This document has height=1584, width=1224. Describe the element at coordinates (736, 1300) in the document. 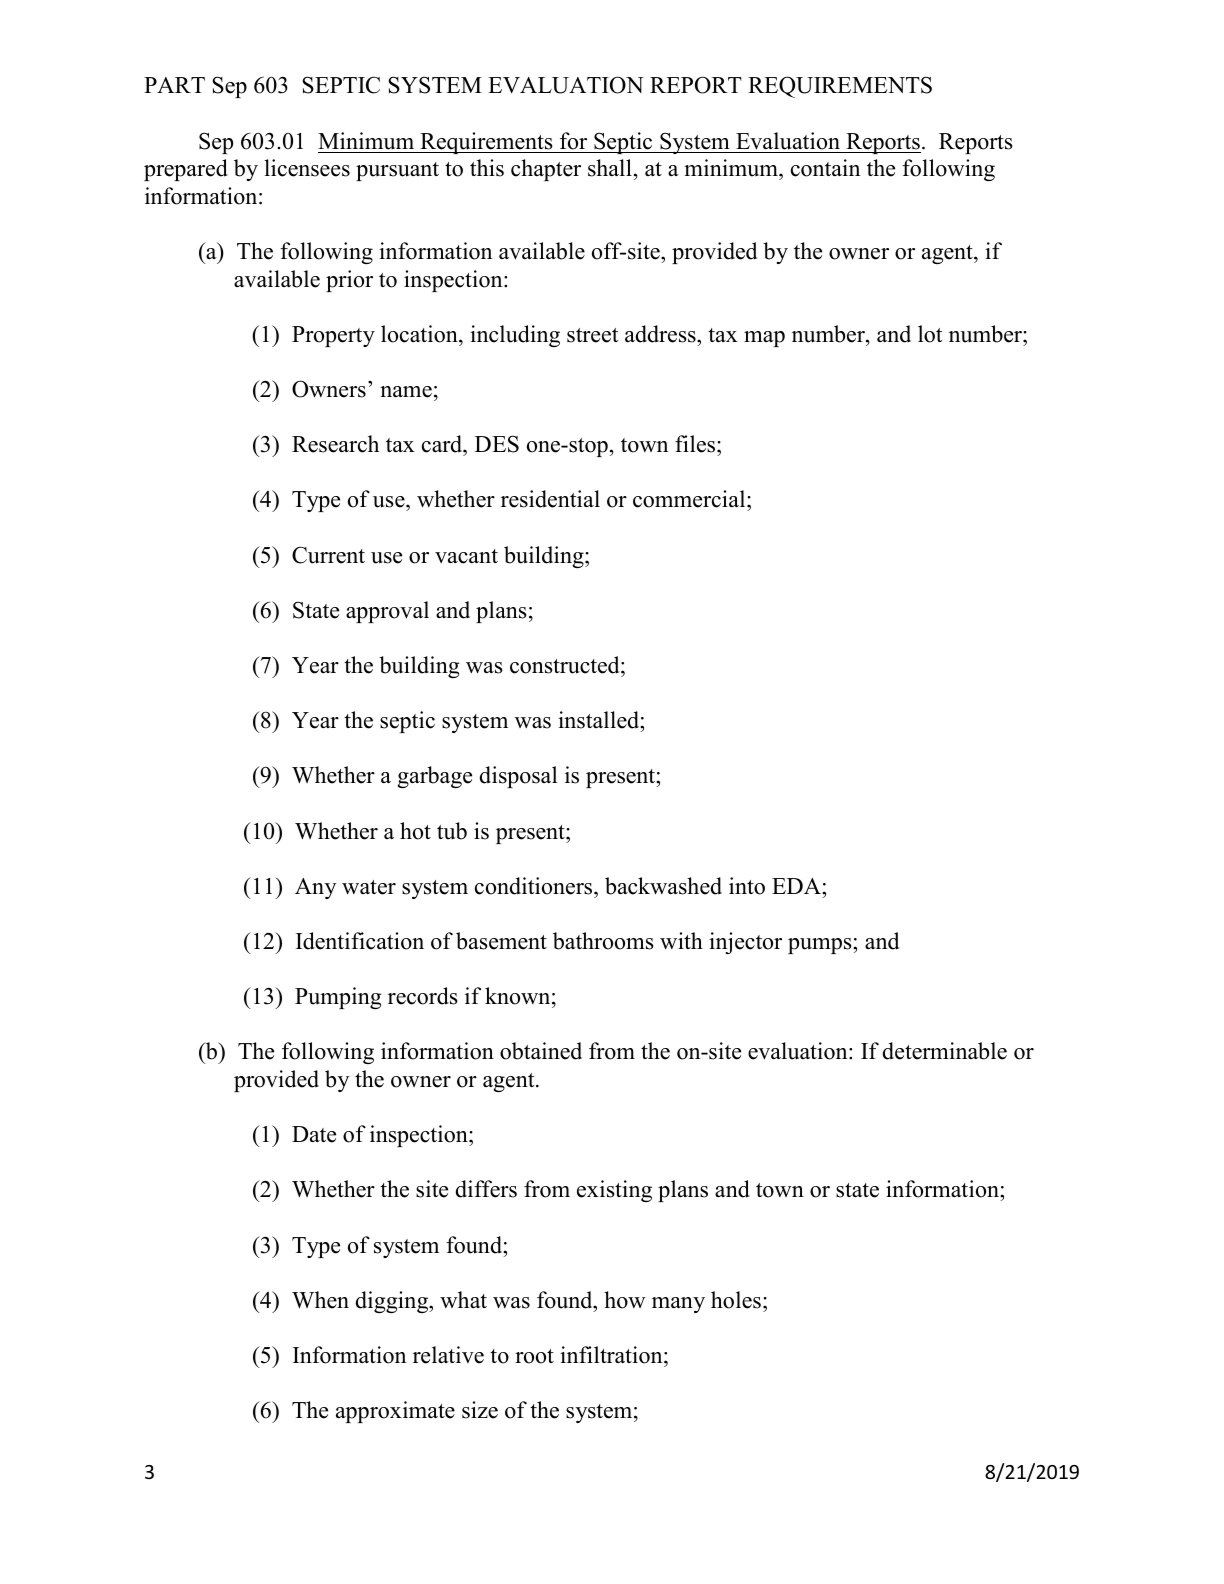

I see `holes` at that location.
